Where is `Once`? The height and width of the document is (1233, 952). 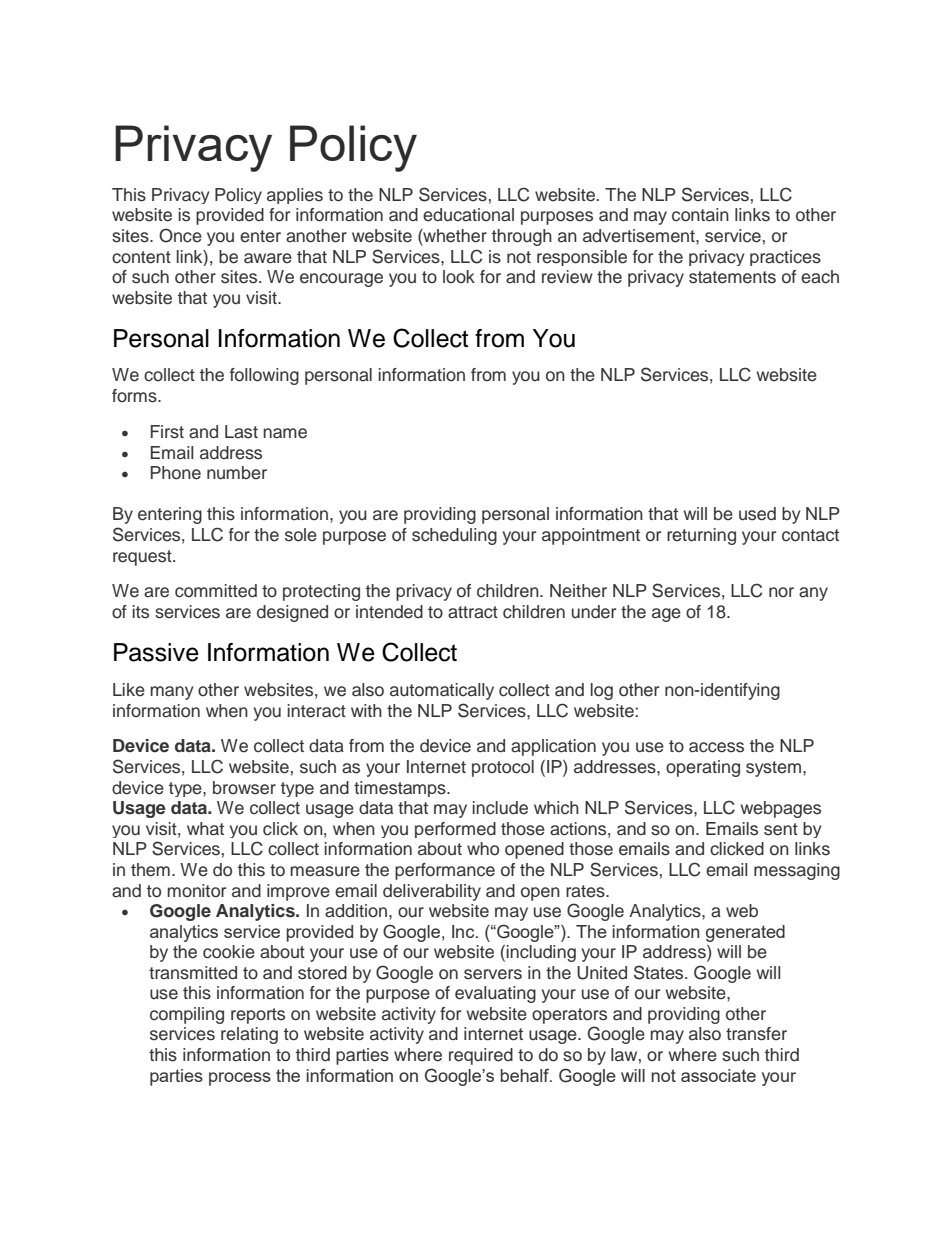 Once is located at coordinates (180, 235).
